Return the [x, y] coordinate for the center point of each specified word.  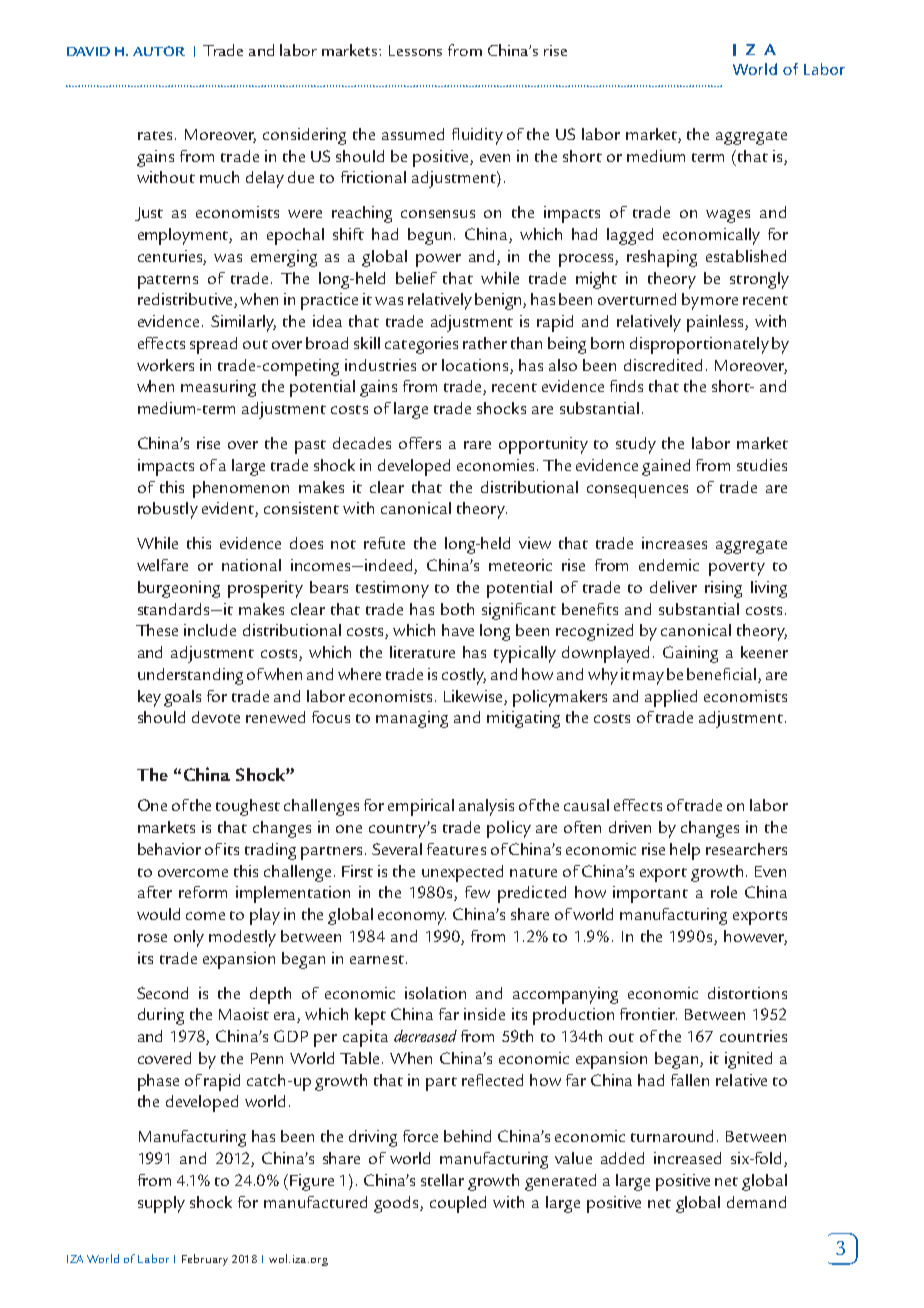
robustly [168, 510]
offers [420, 443]
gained [666, 467]
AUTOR [159, 51]
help [685, 851]
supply [161, 1204]
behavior [169, 849]
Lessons [415, 50]
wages [728, 216]
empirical [421, 807]
